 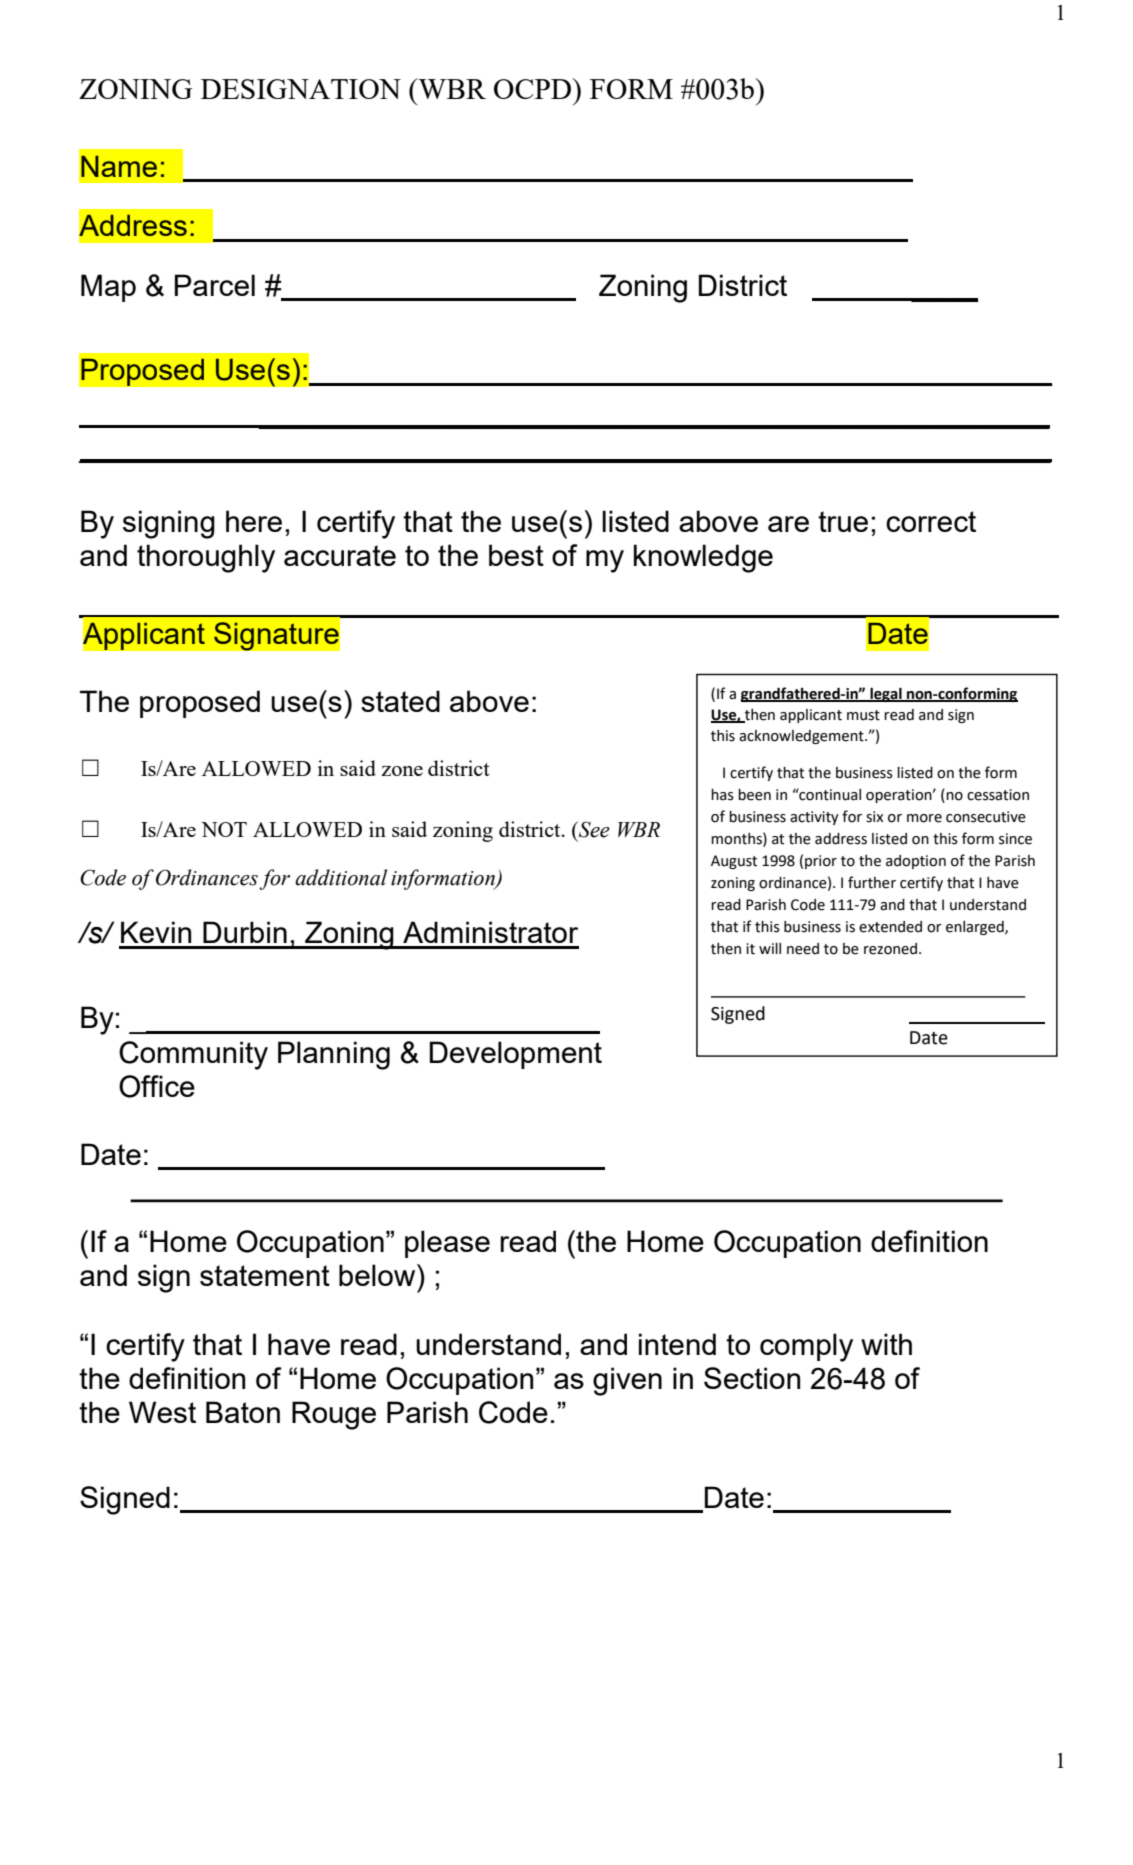 I want to click on need, so click(x=803, y=949).
